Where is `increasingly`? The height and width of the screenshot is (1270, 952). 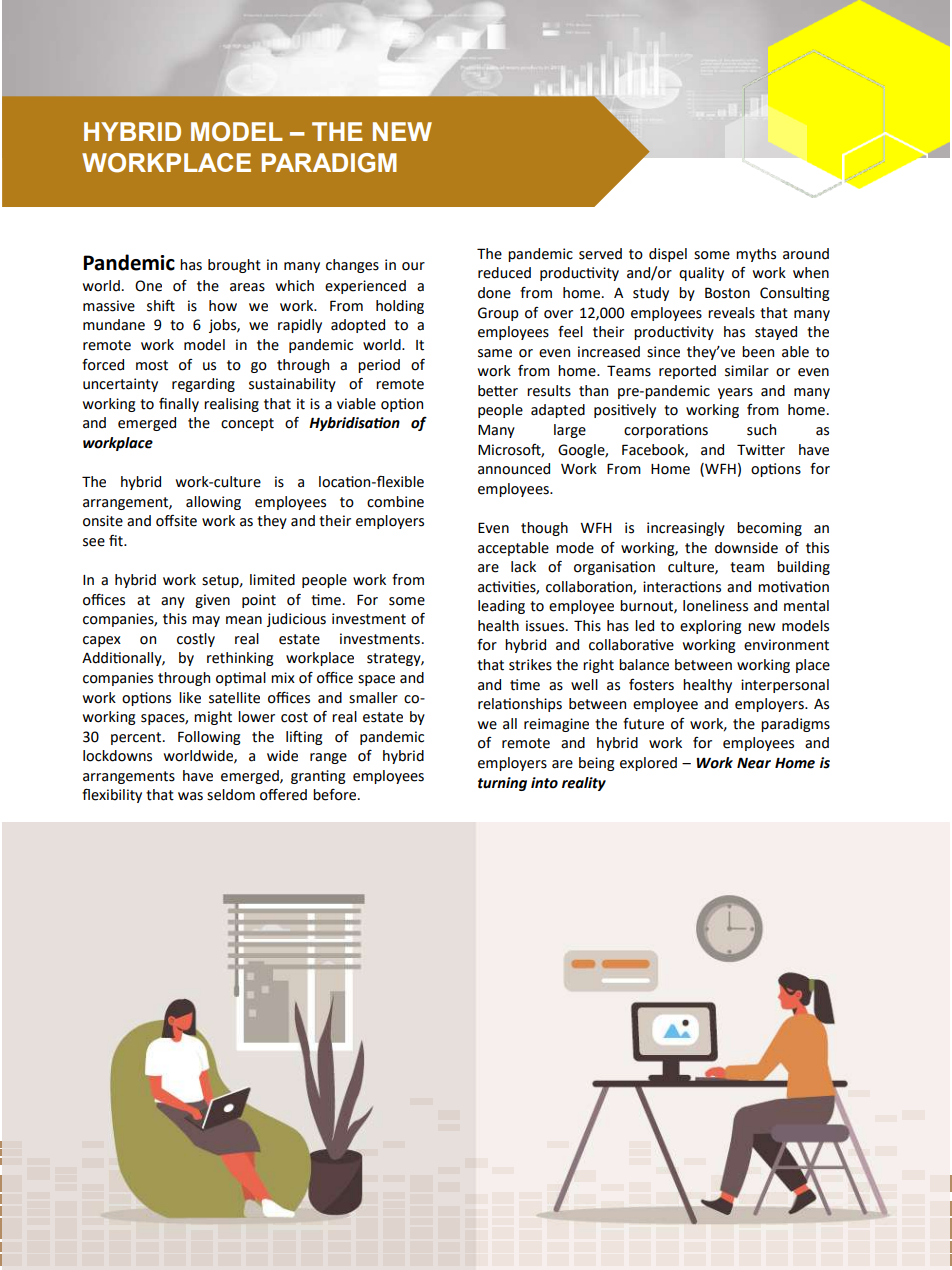
increasingly is located at coordinates (686, 529).
